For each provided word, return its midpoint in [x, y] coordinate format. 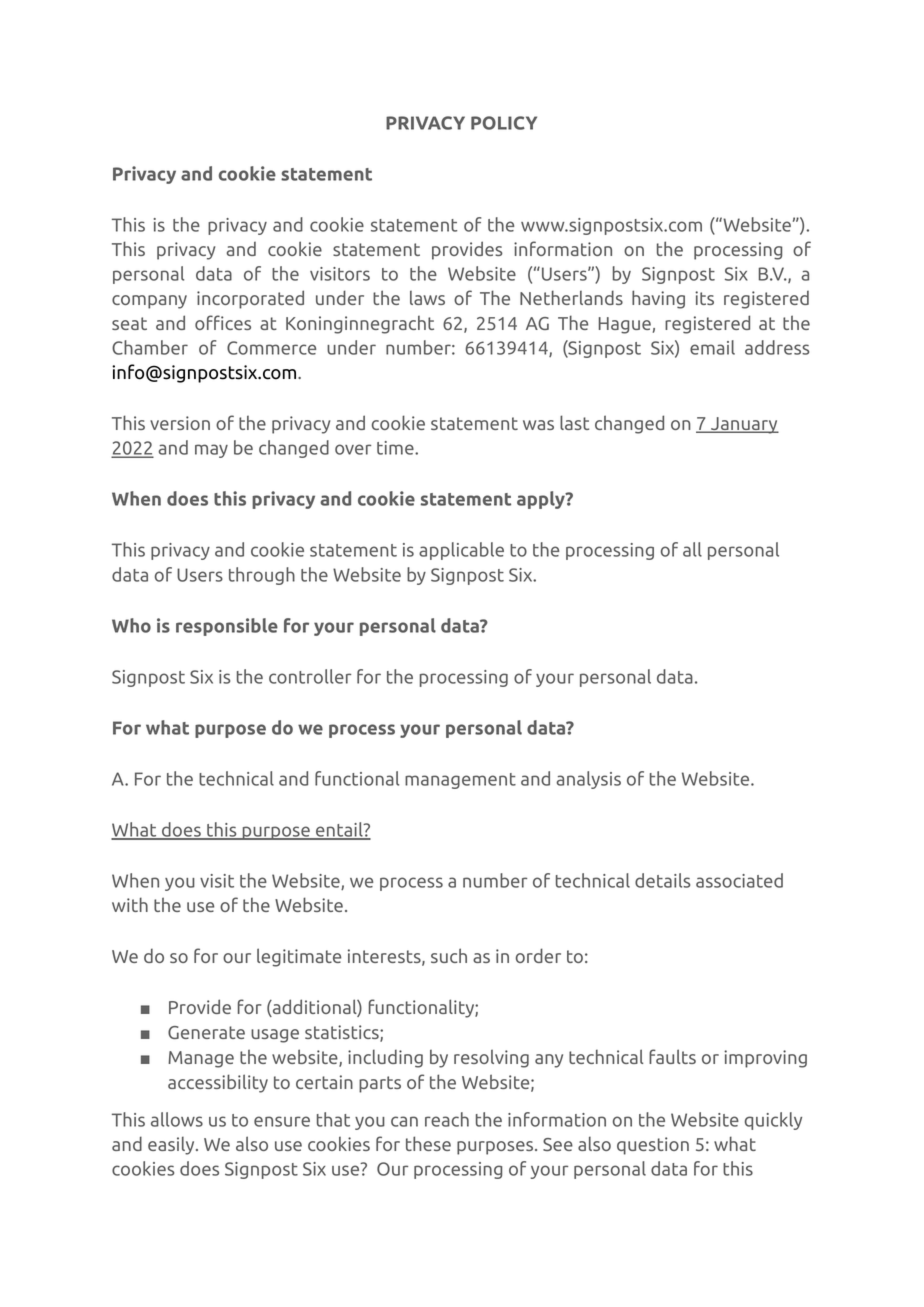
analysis [588, 780]
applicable [461, 551]
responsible [227, 627]
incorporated [250, 299]
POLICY [504, 123]
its [704, 298]
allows [177, 1119]
